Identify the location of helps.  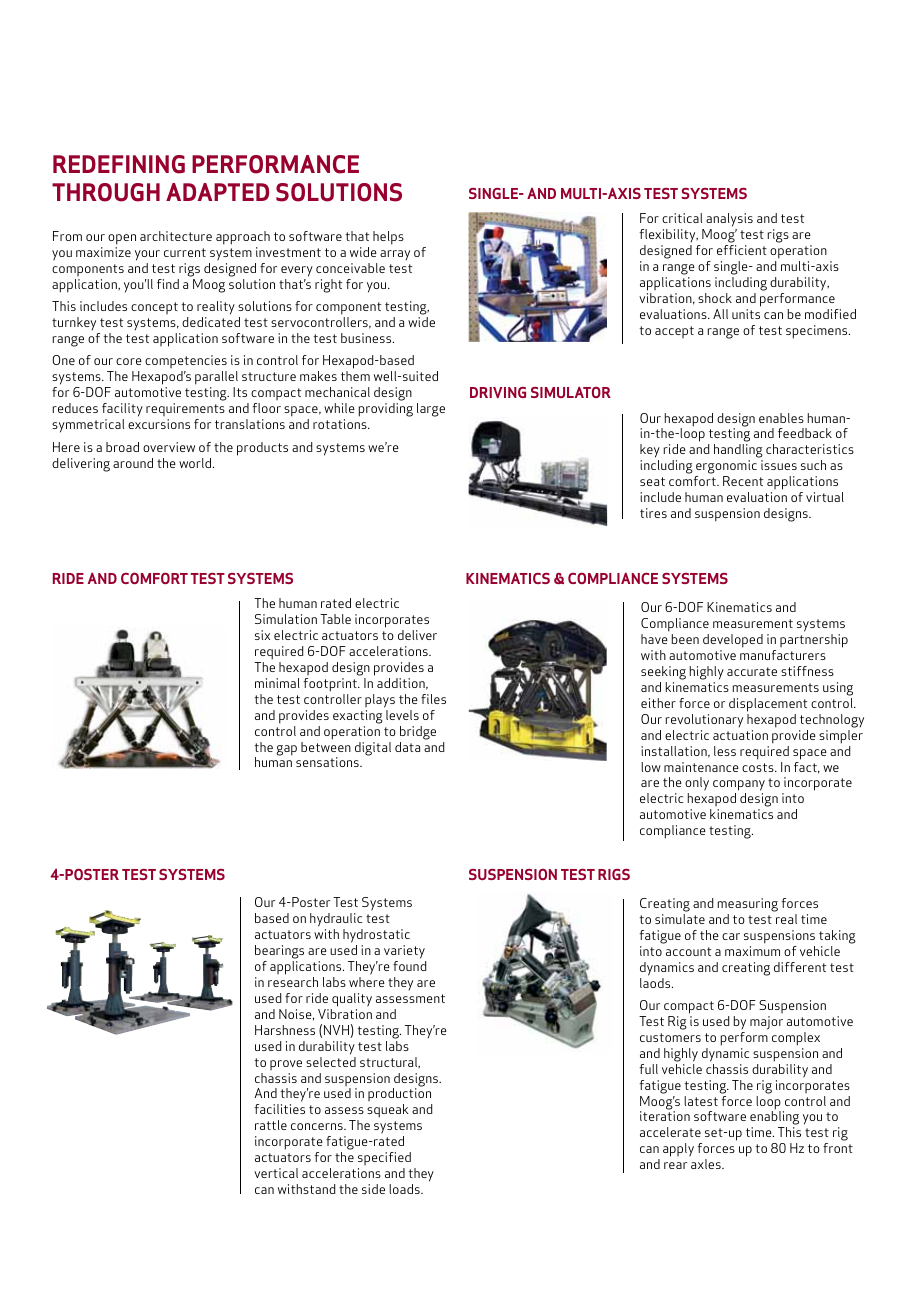
(388, 238).
